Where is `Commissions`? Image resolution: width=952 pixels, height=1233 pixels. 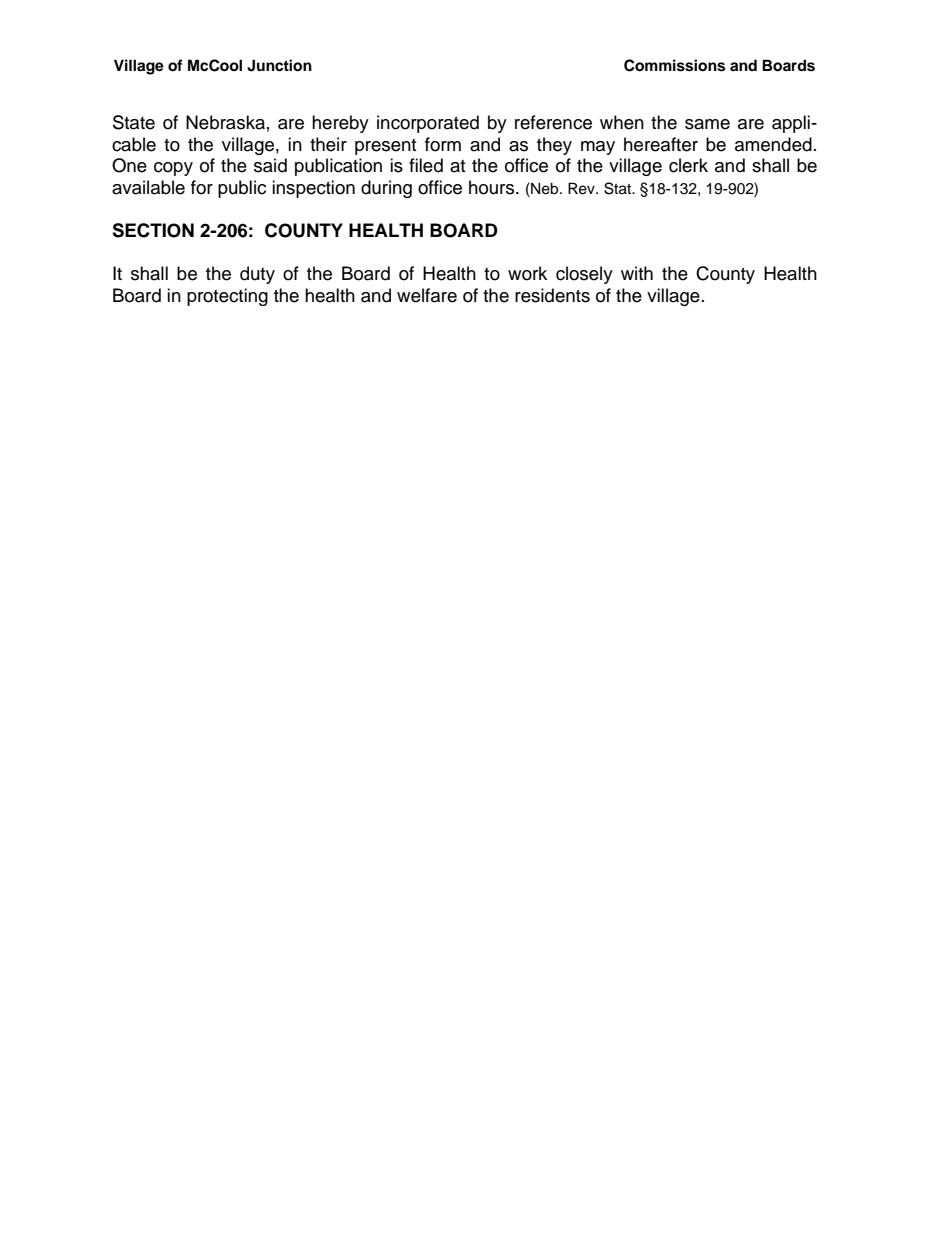 Commissions is located at coordinates (674, 65).
